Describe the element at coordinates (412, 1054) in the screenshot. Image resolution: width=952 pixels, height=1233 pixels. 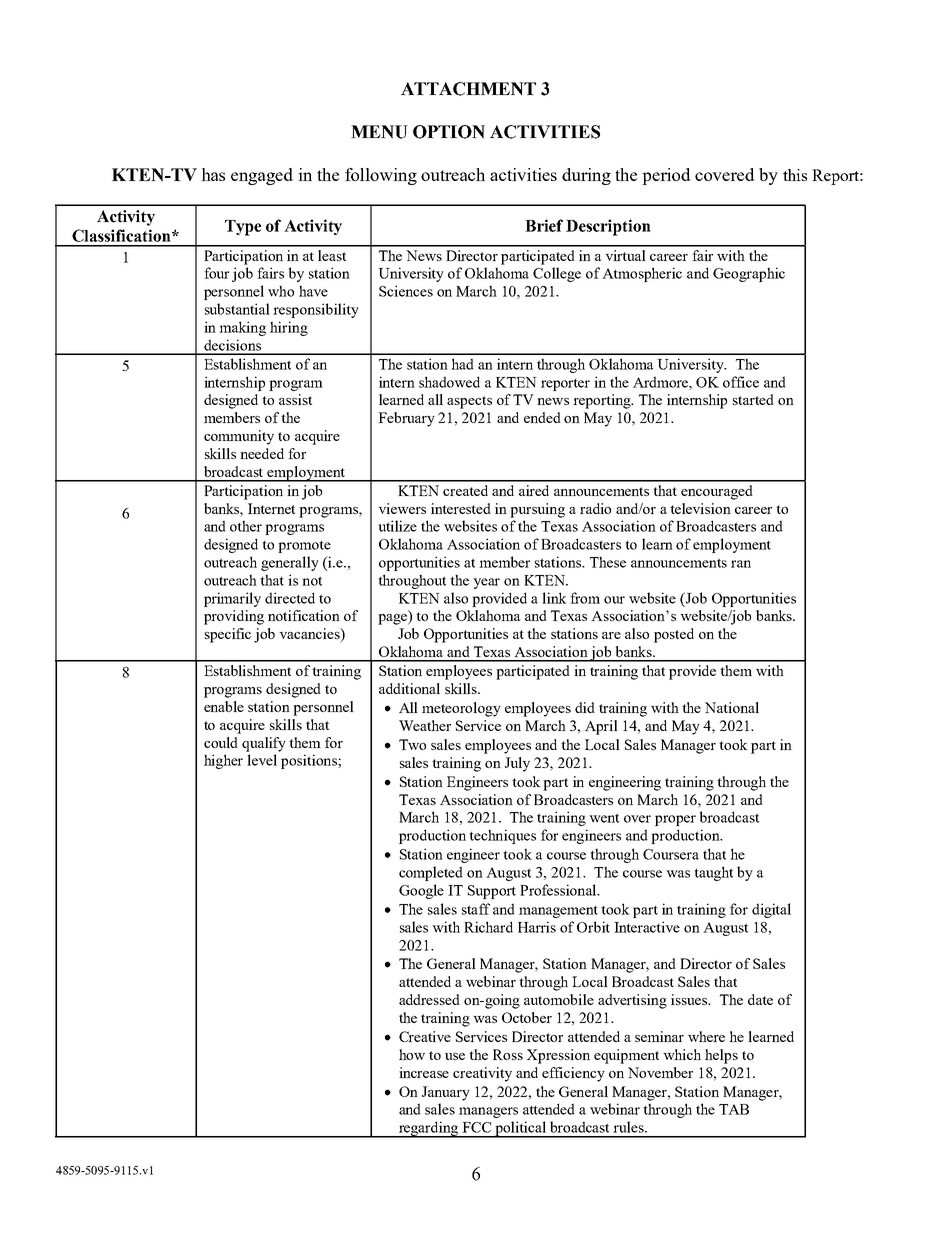
I see `how` at that location.
